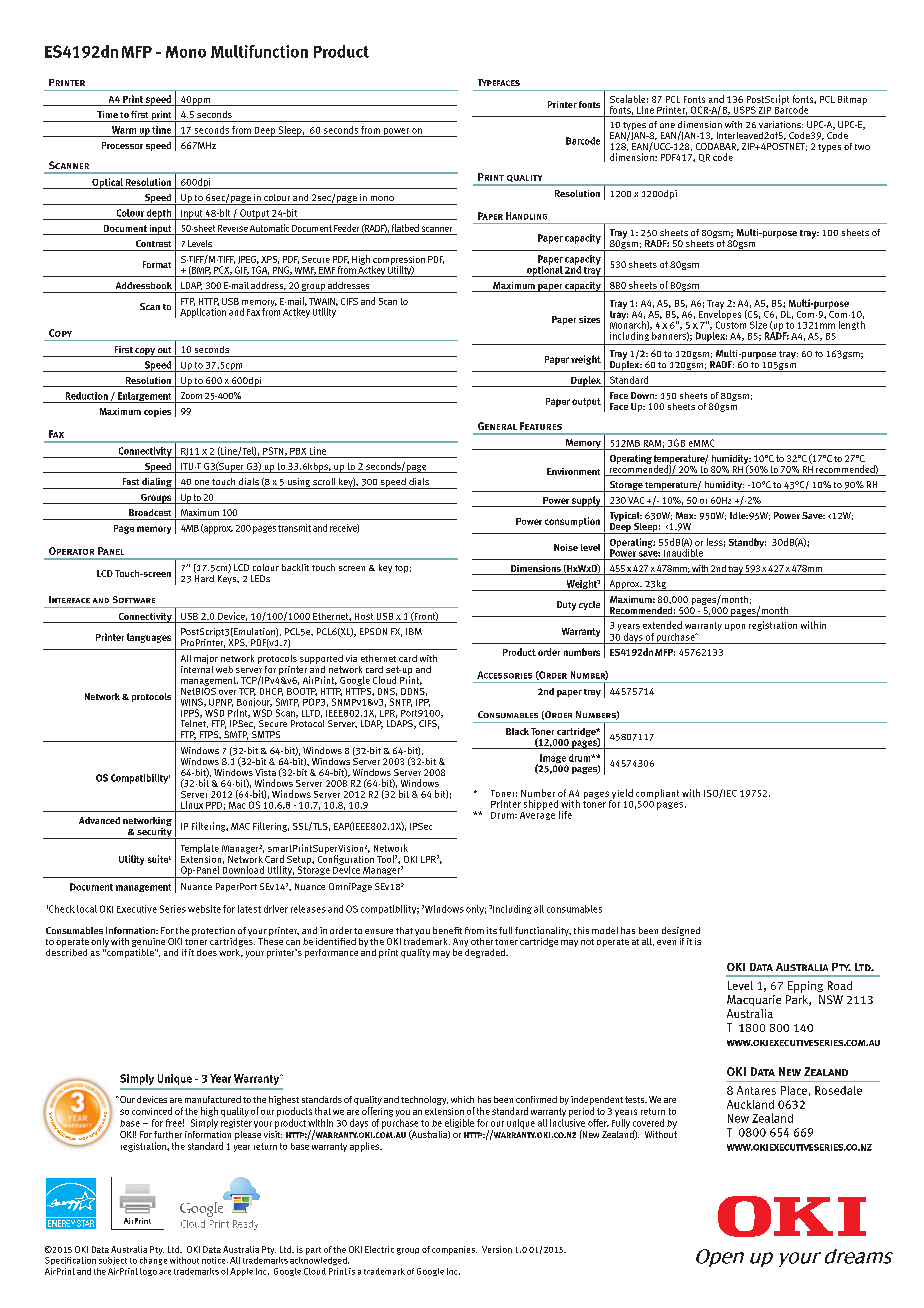 The image size is (924, 1308). What do you see at coordinates (197, 668) in the screenshot?
I see `internal` at bounding box center [197, 668].
